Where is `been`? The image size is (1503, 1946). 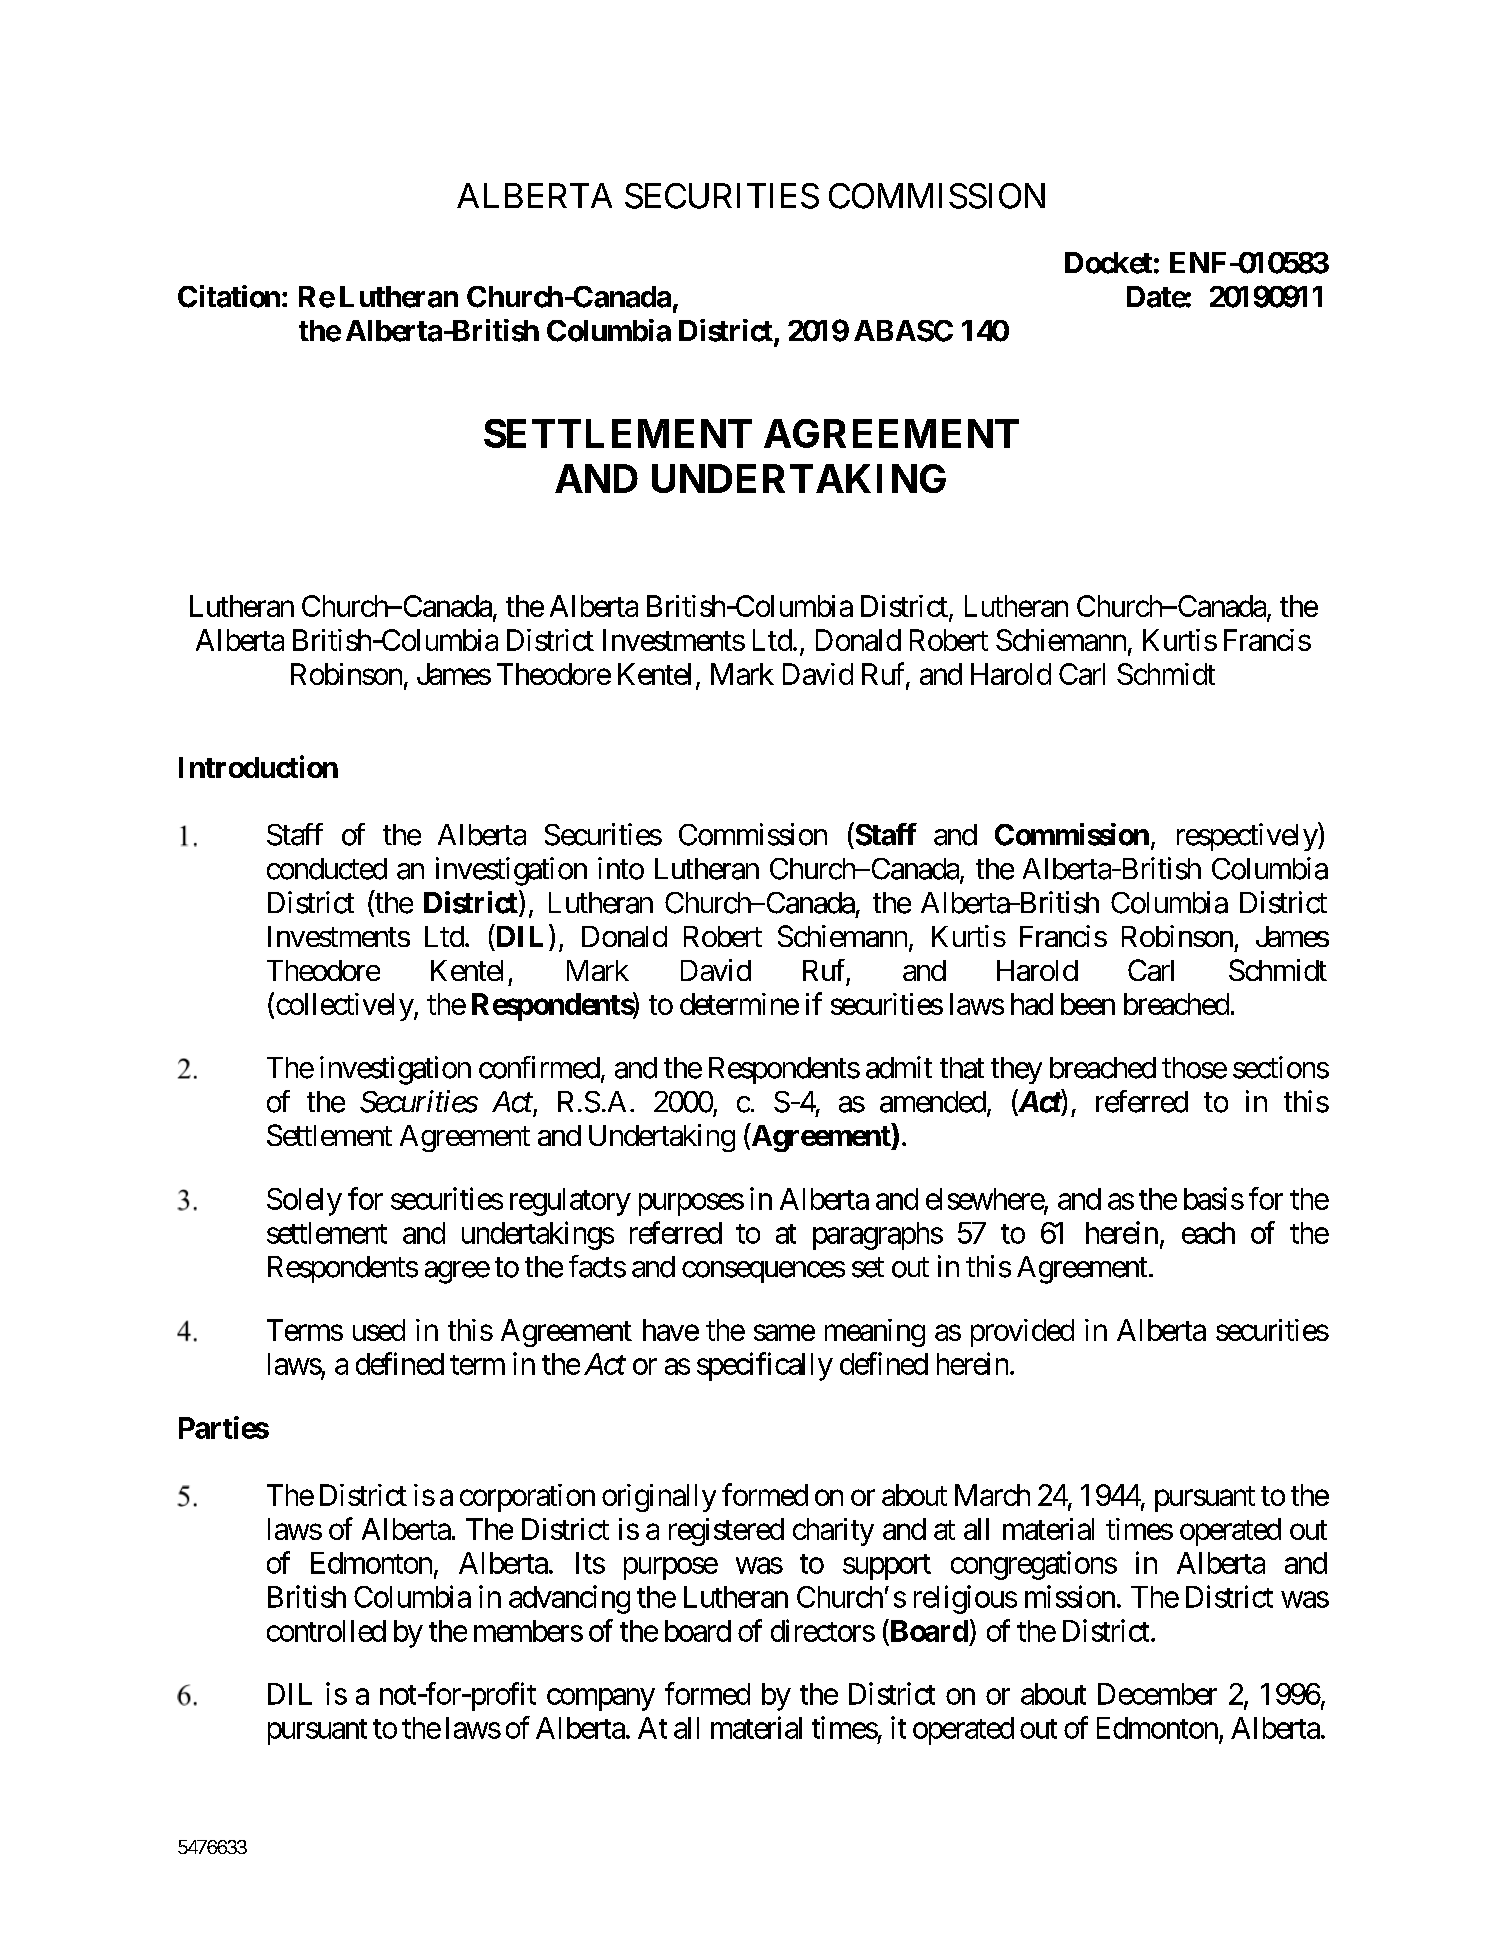
been is located at coordinates (1088, 1004).
